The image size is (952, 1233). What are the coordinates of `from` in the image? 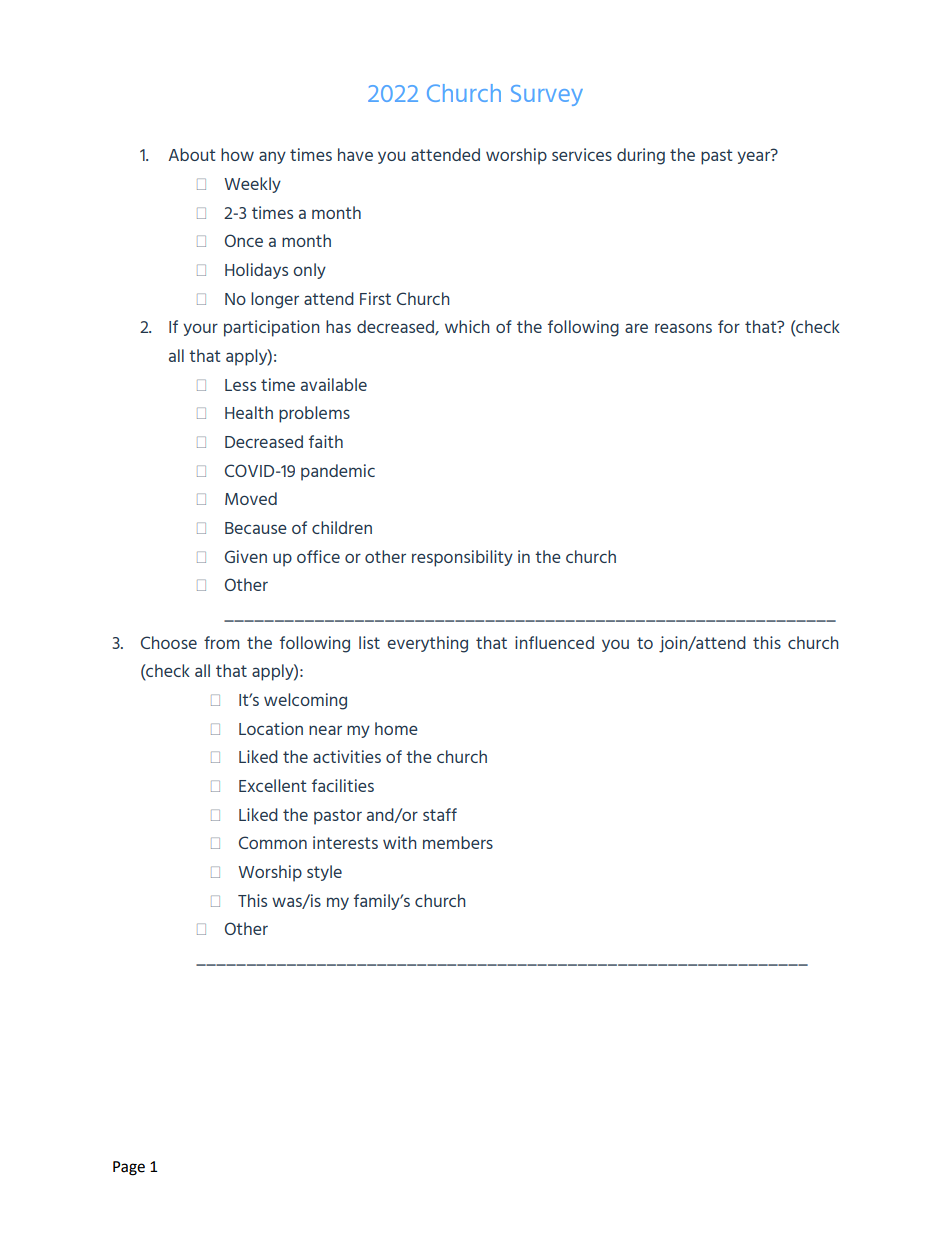 It's located at (221, 642).
